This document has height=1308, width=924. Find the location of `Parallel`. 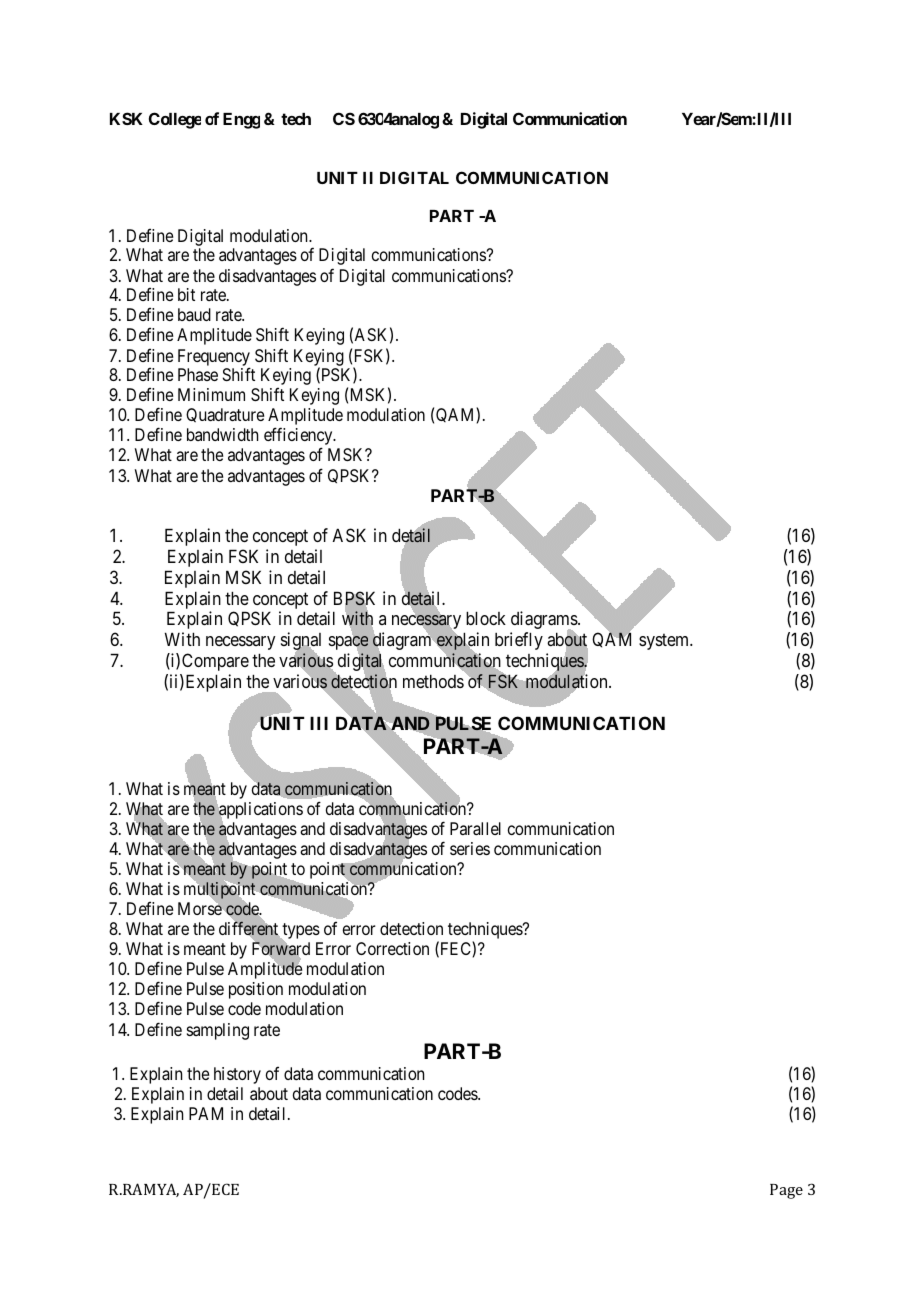

Parallel is located at coordinates (475, 828).
